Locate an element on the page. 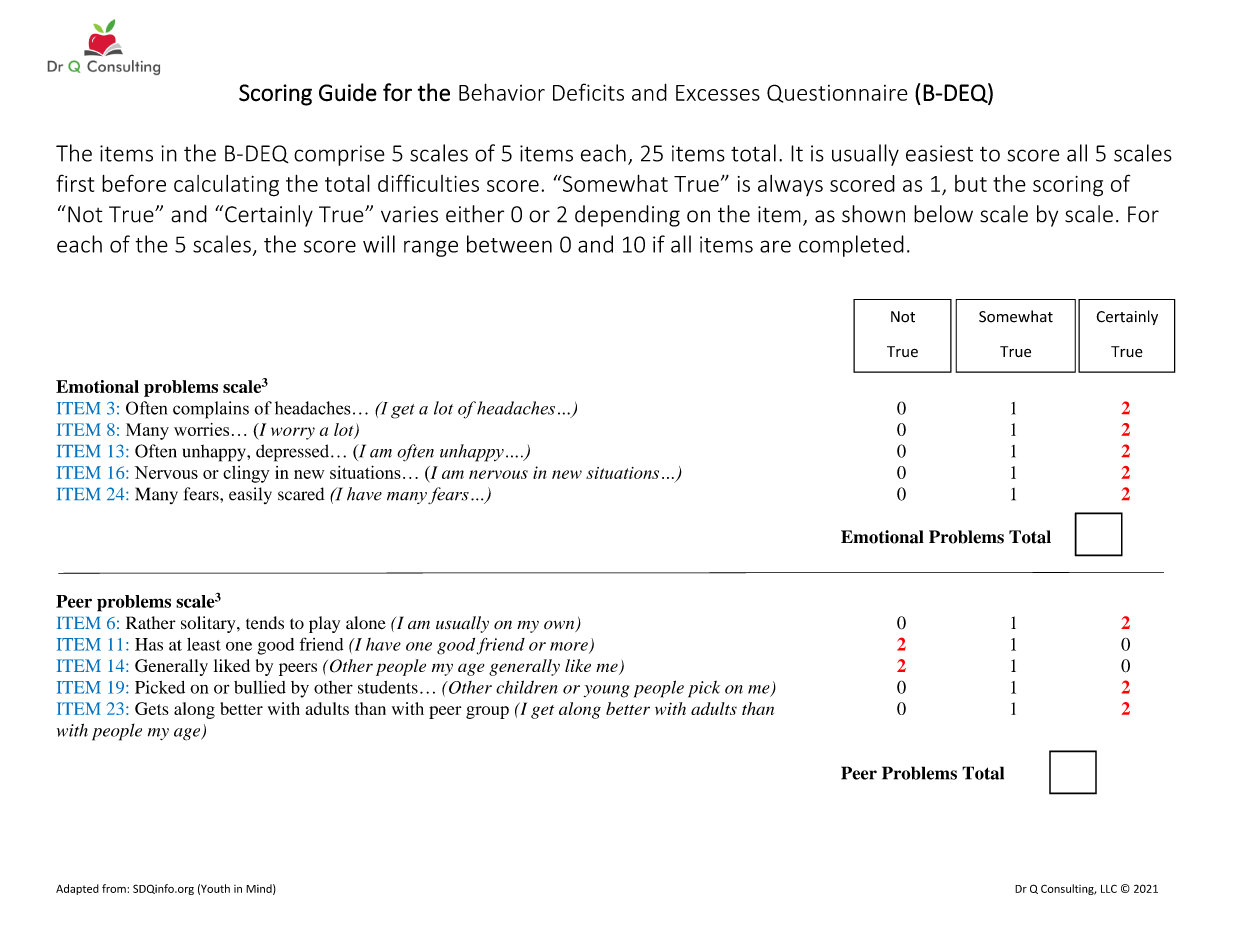  between is located at coordinates (509, 244).
